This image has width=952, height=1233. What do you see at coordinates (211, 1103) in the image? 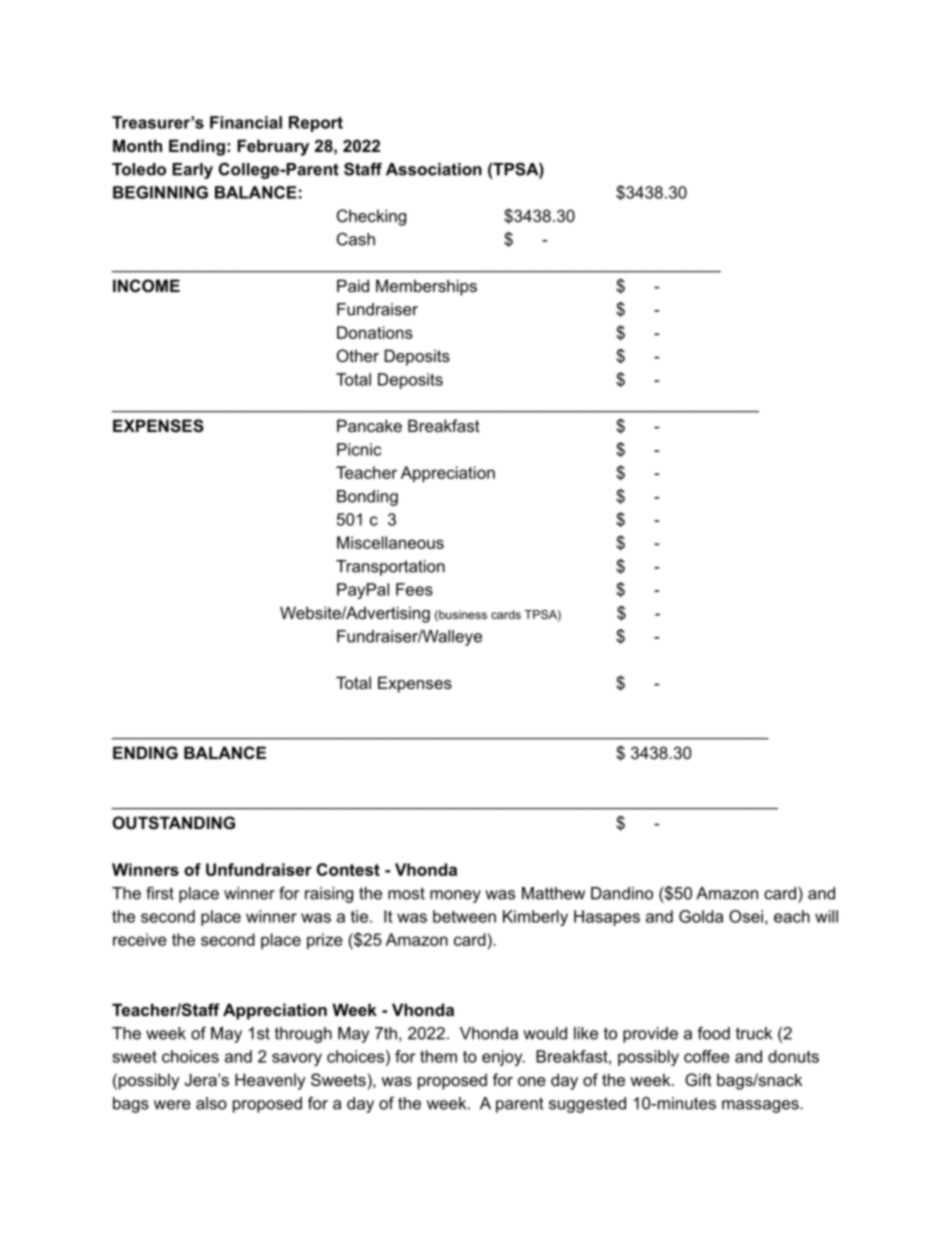
I see `also` at bounding box center [211, 1103].
